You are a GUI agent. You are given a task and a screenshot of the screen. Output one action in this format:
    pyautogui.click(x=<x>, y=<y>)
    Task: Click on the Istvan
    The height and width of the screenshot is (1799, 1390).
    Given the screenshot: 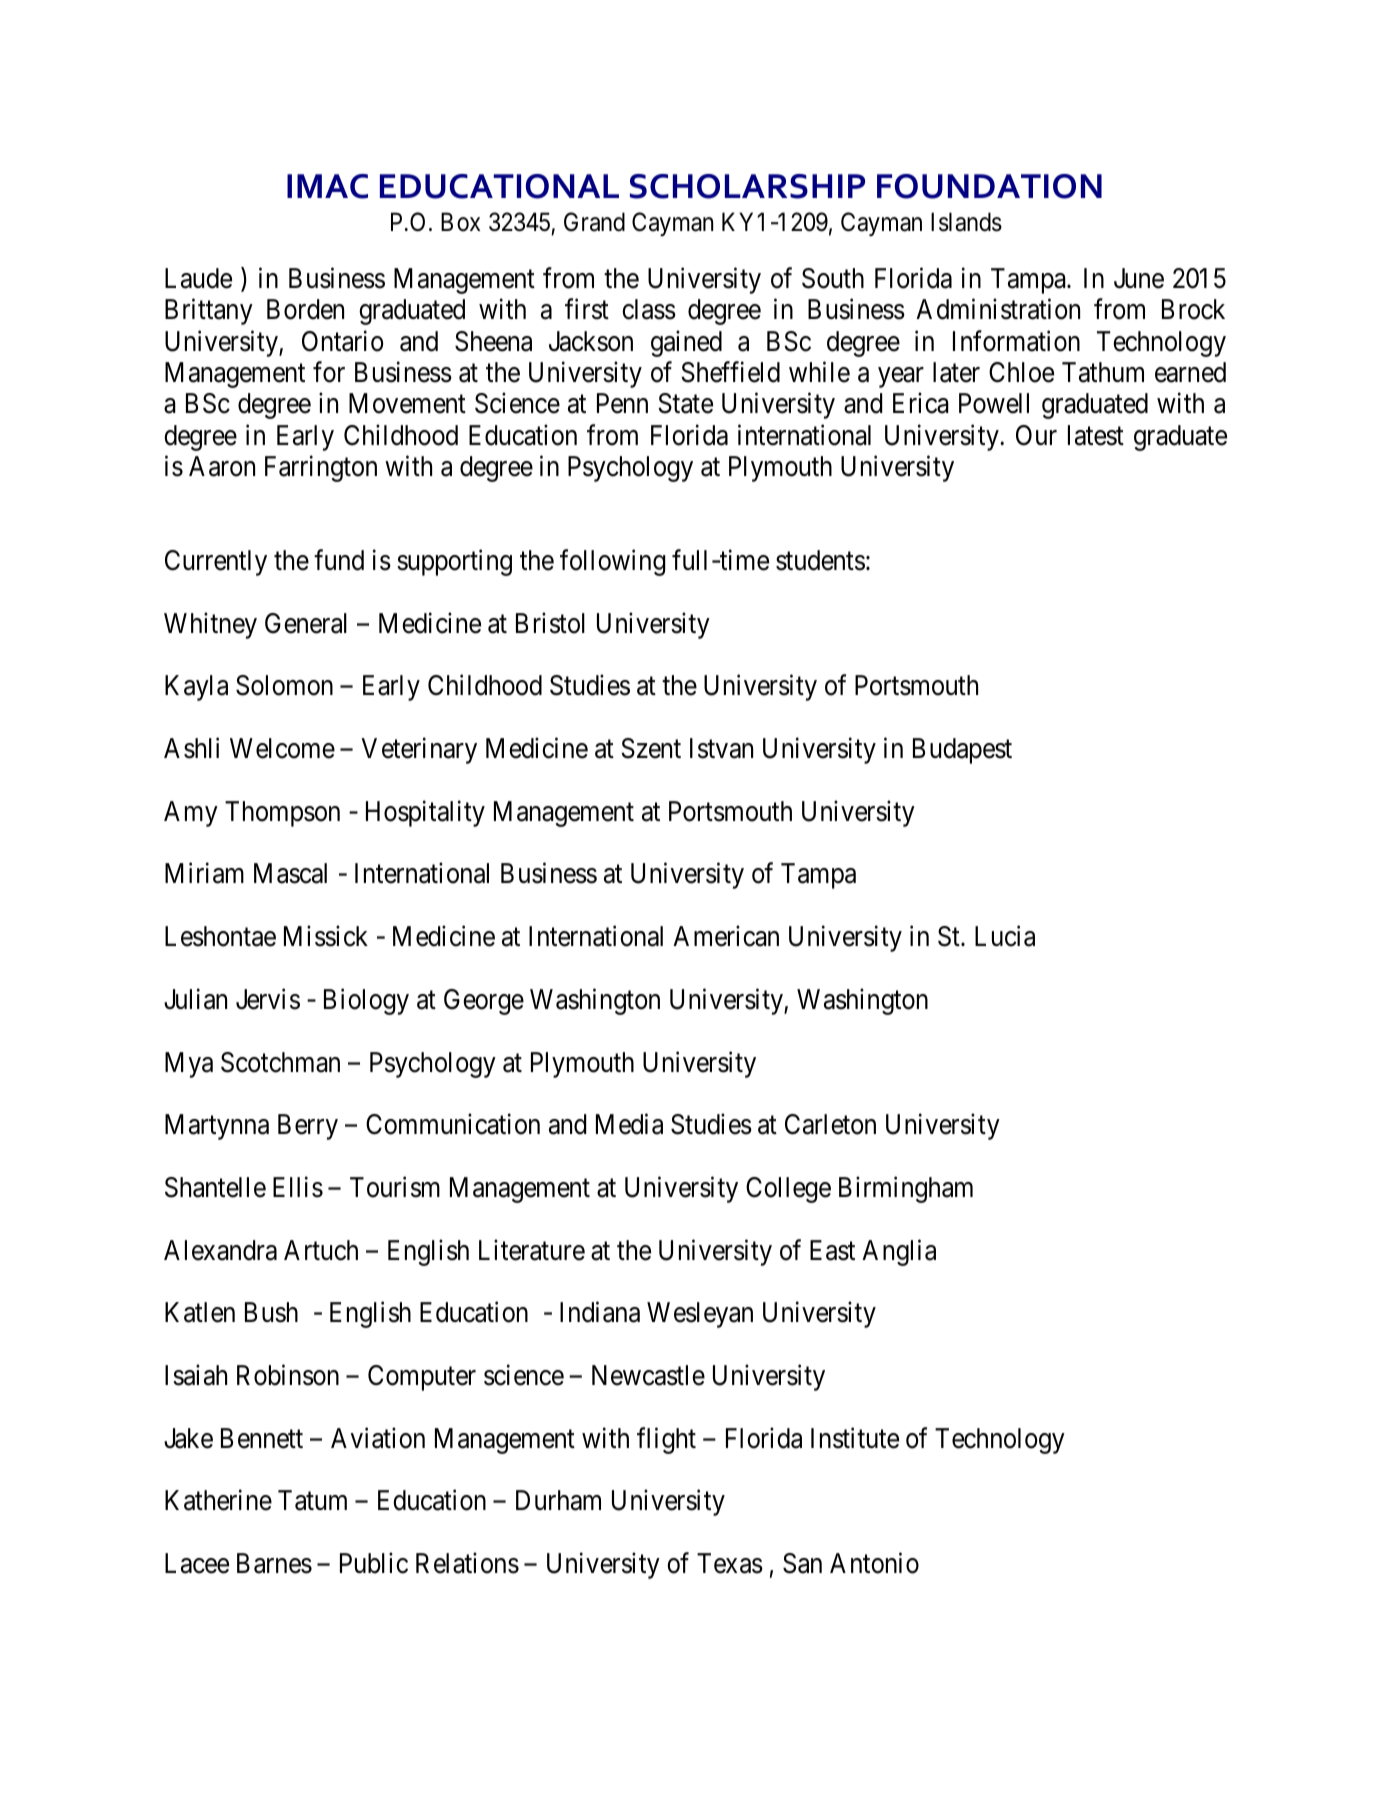 What is the action you would take?
    pyautogui.click(x=721, y=748)
